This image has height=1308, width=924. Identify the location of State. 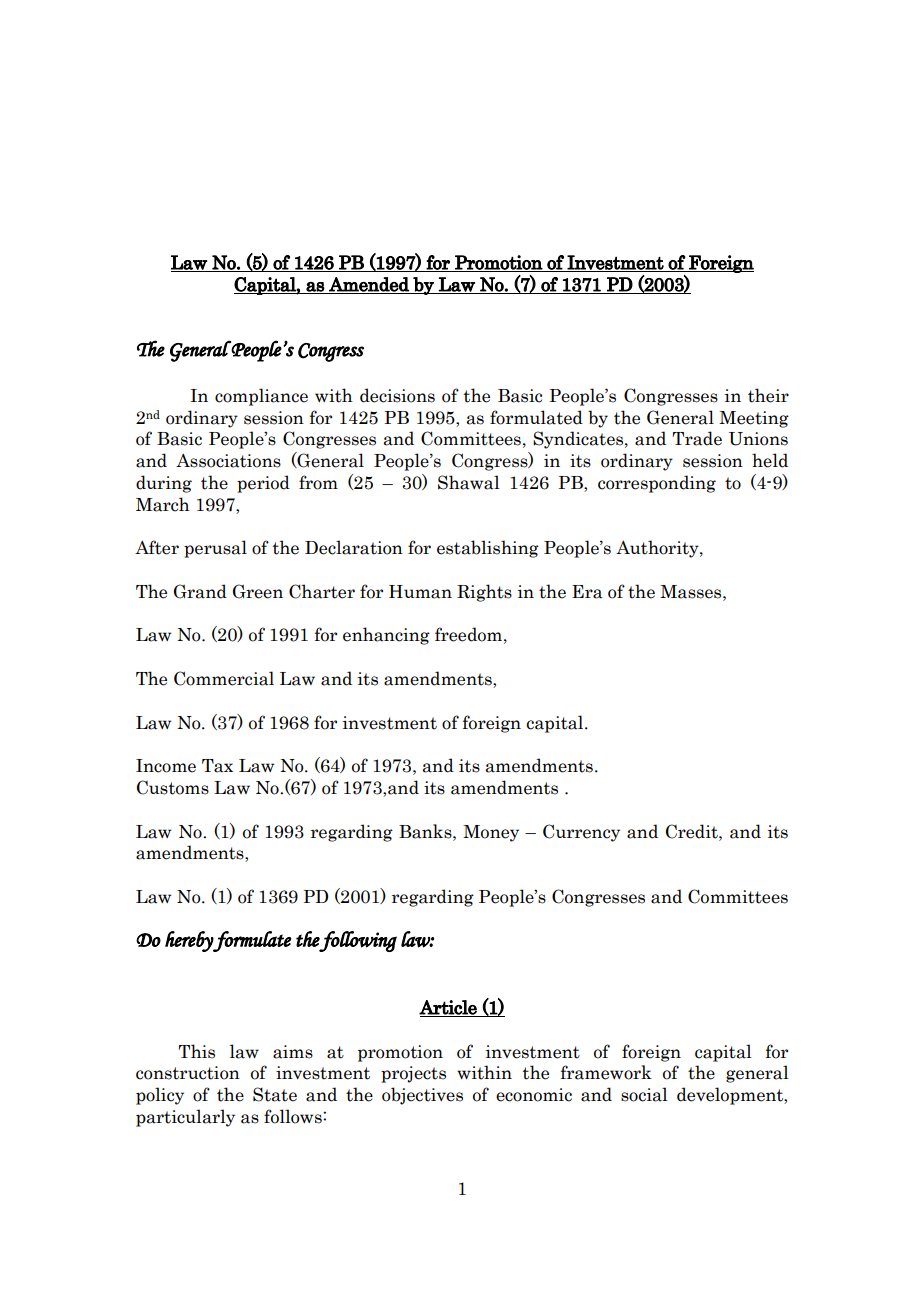
(275, 1094).
